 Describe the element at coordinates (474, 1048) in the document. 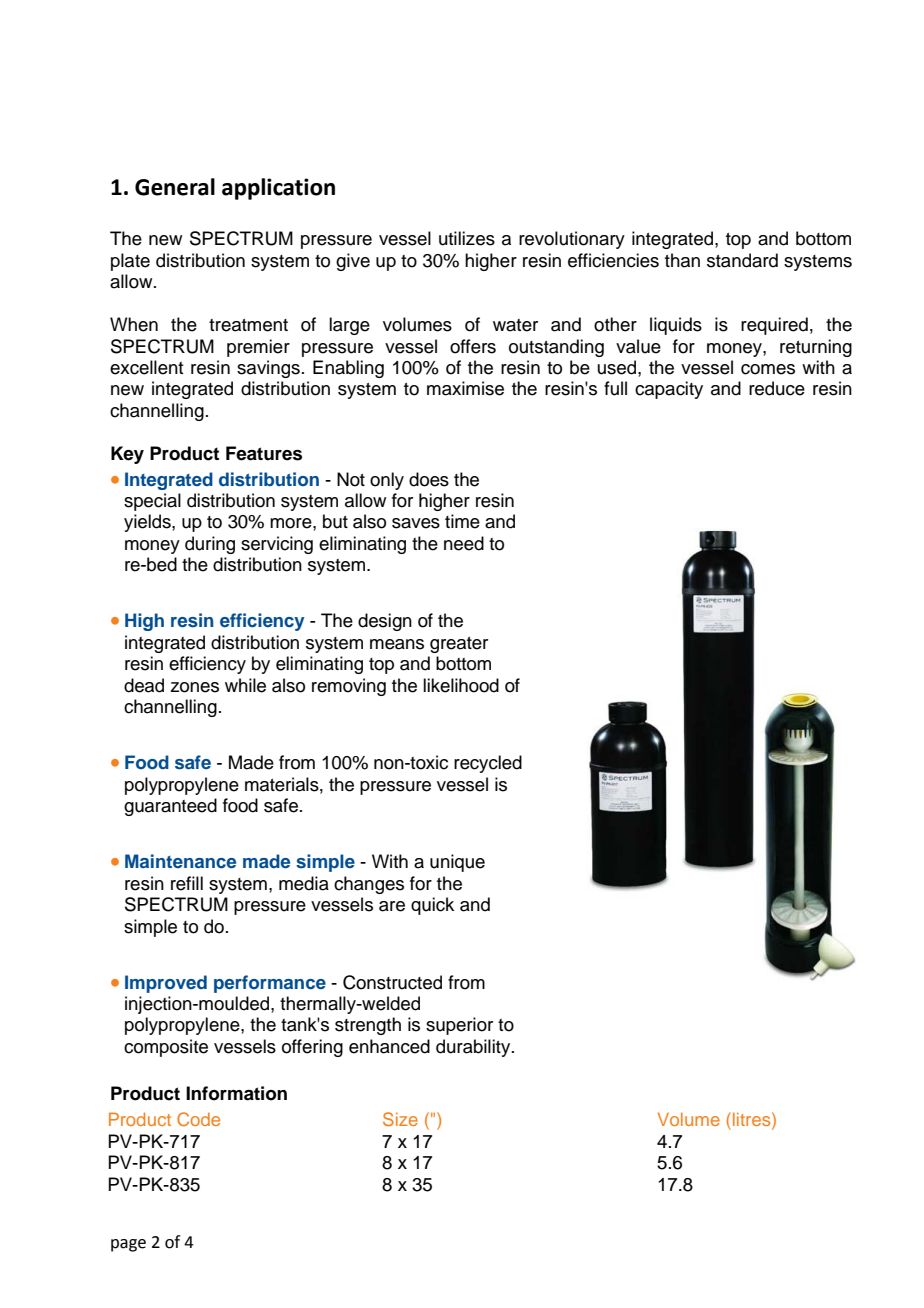

I see `durability` at that location.
